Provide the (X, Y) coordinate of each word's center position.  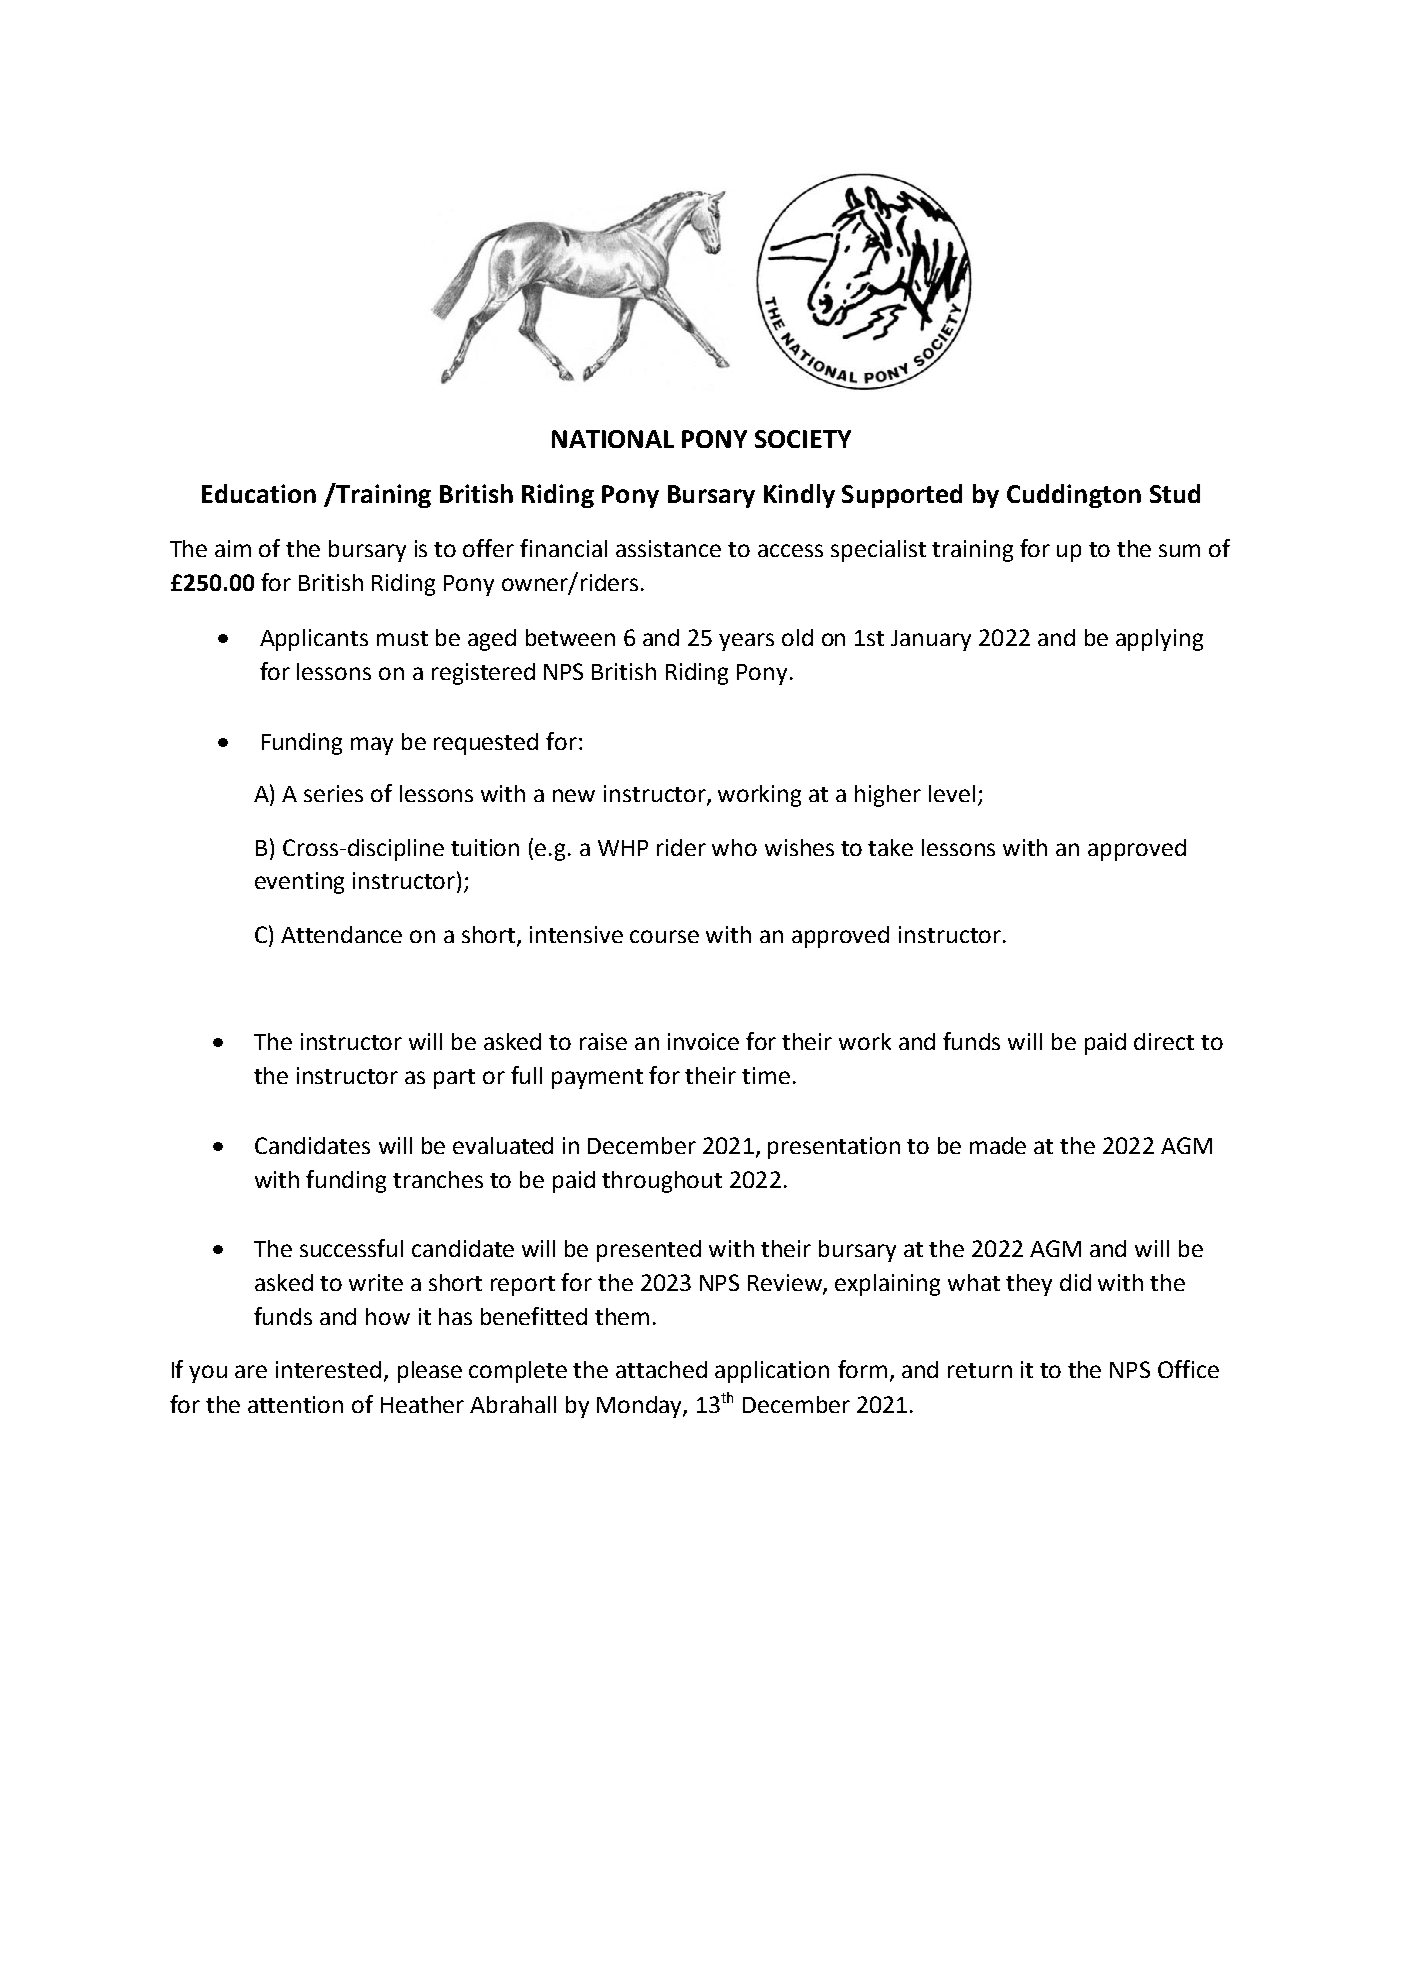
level (952, 793)
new (574, 795)
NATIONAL (613, 439)
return (980, 1370)
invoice (703, 1041)
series (333, 793)
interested (328, 1369)
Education (259, 493)
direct (1164, 1041)
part (454, 1079)
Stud (1175, 493)
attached (661, 1369)
